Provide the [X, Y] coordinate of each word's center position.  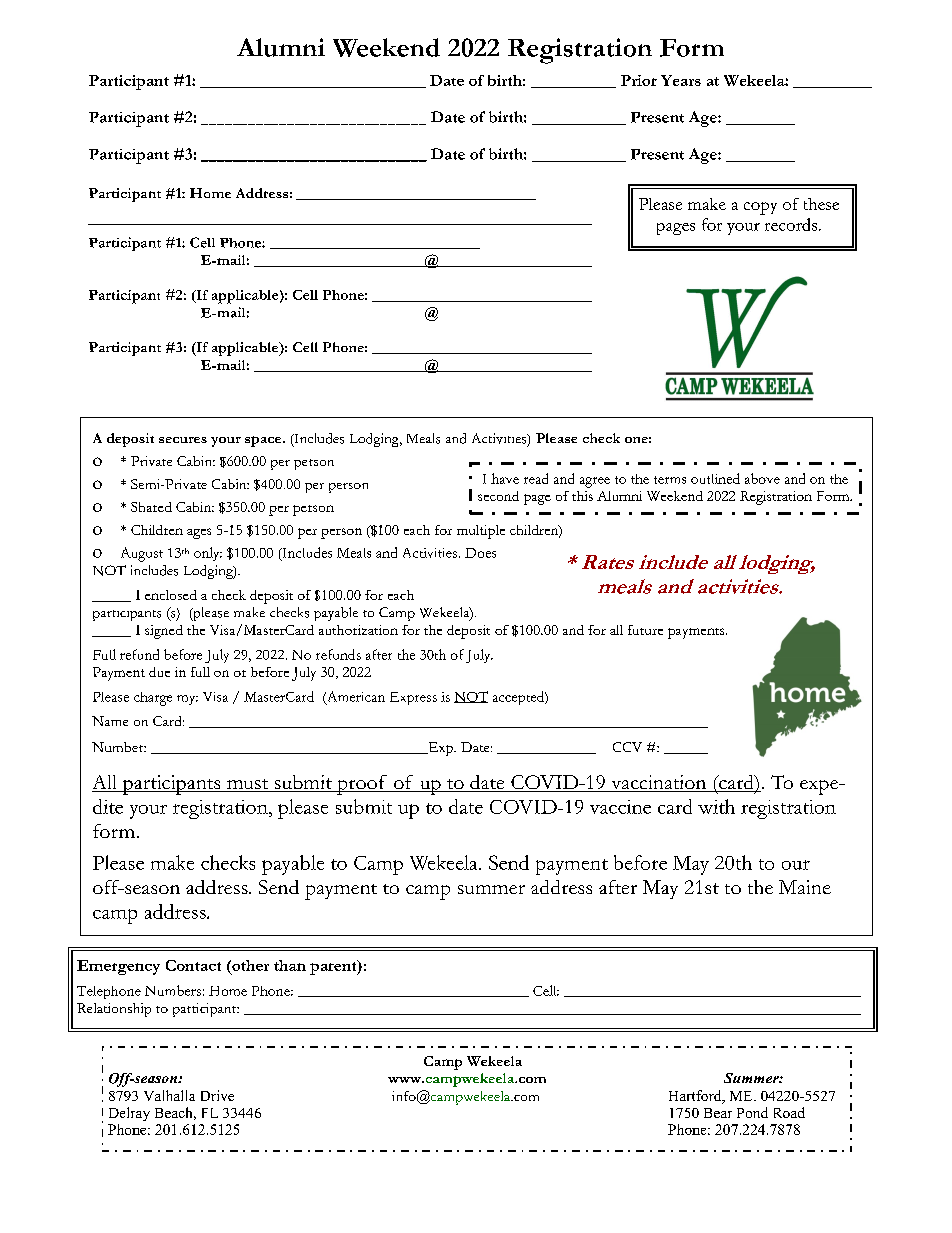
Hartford [696, 1097]
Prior [639, 80]
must [248, 785]
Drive [217, 1095]
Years [681, 80]
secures [183, 440]
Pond [752, 1112]
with [716, 806]
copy [760, 208]
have [505, 478]
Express [413, 698]
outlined [715, 478]
